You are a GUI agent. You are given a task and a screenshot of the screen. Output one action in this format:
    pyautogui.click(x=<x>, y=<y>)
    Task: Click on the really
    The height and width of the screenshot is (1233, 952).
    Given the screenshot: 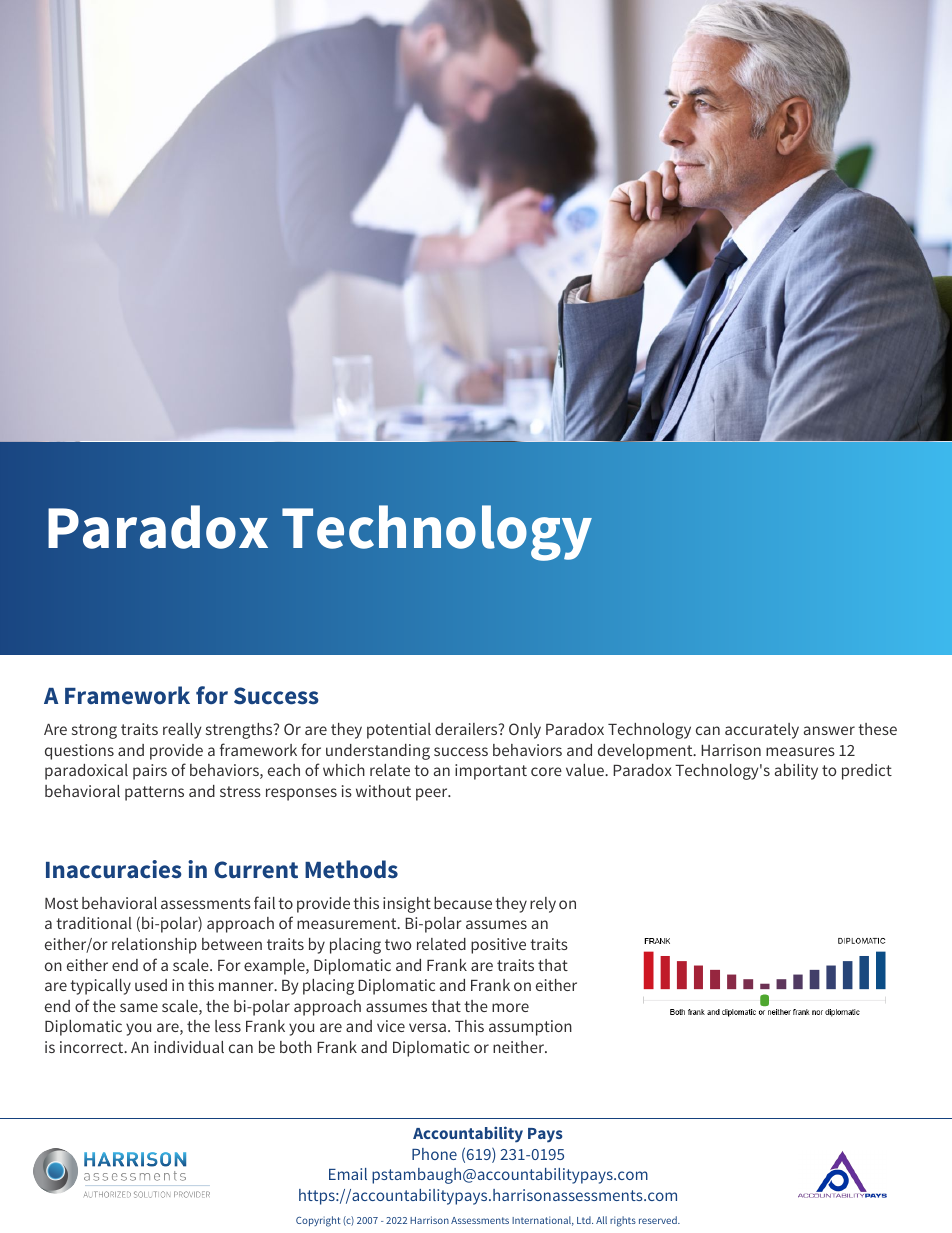 What is the action you would take?
    pyautogui.click(x=182, y=731)
